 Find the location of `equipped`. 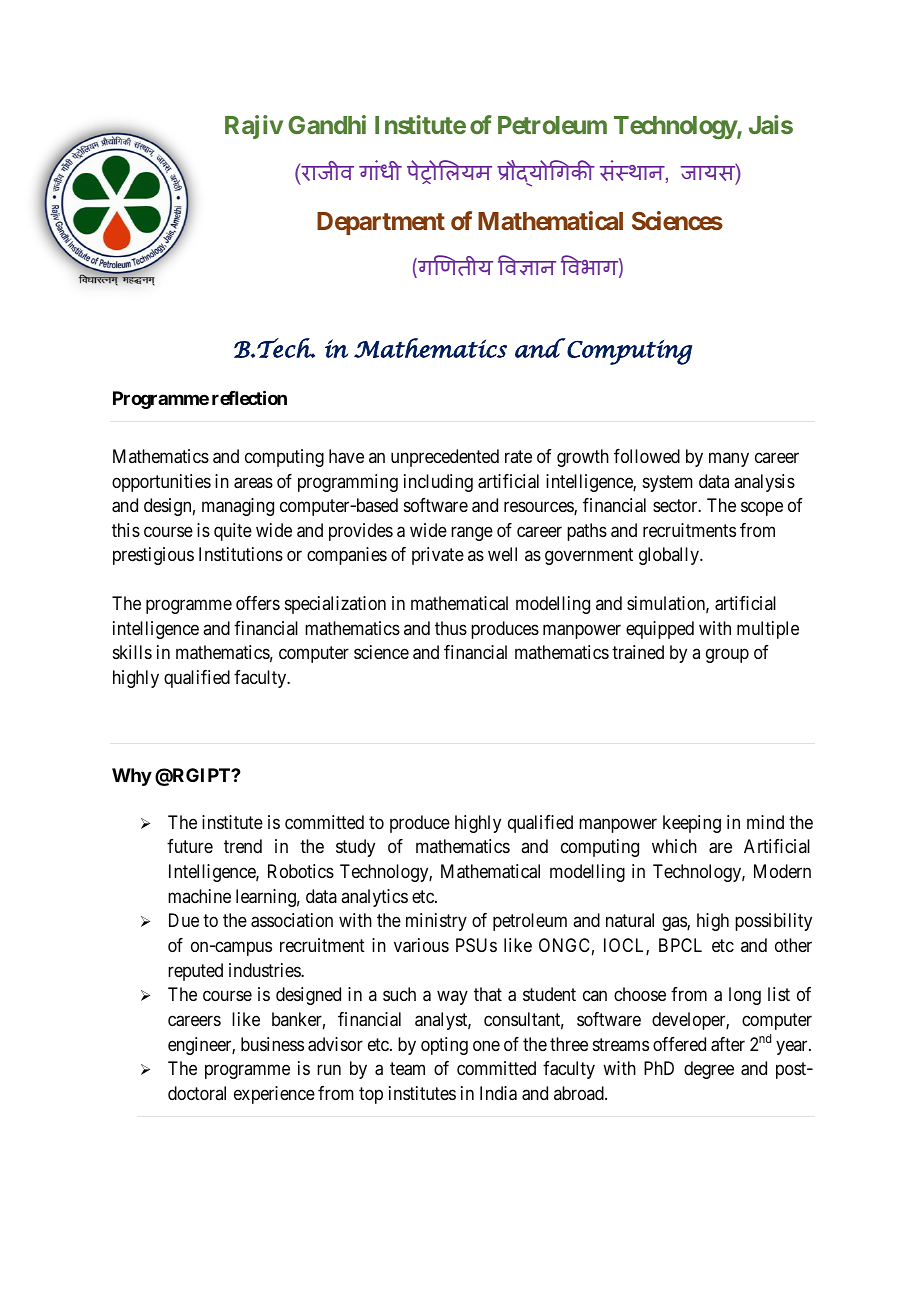

equipped is located at coordinates (660, 630).
